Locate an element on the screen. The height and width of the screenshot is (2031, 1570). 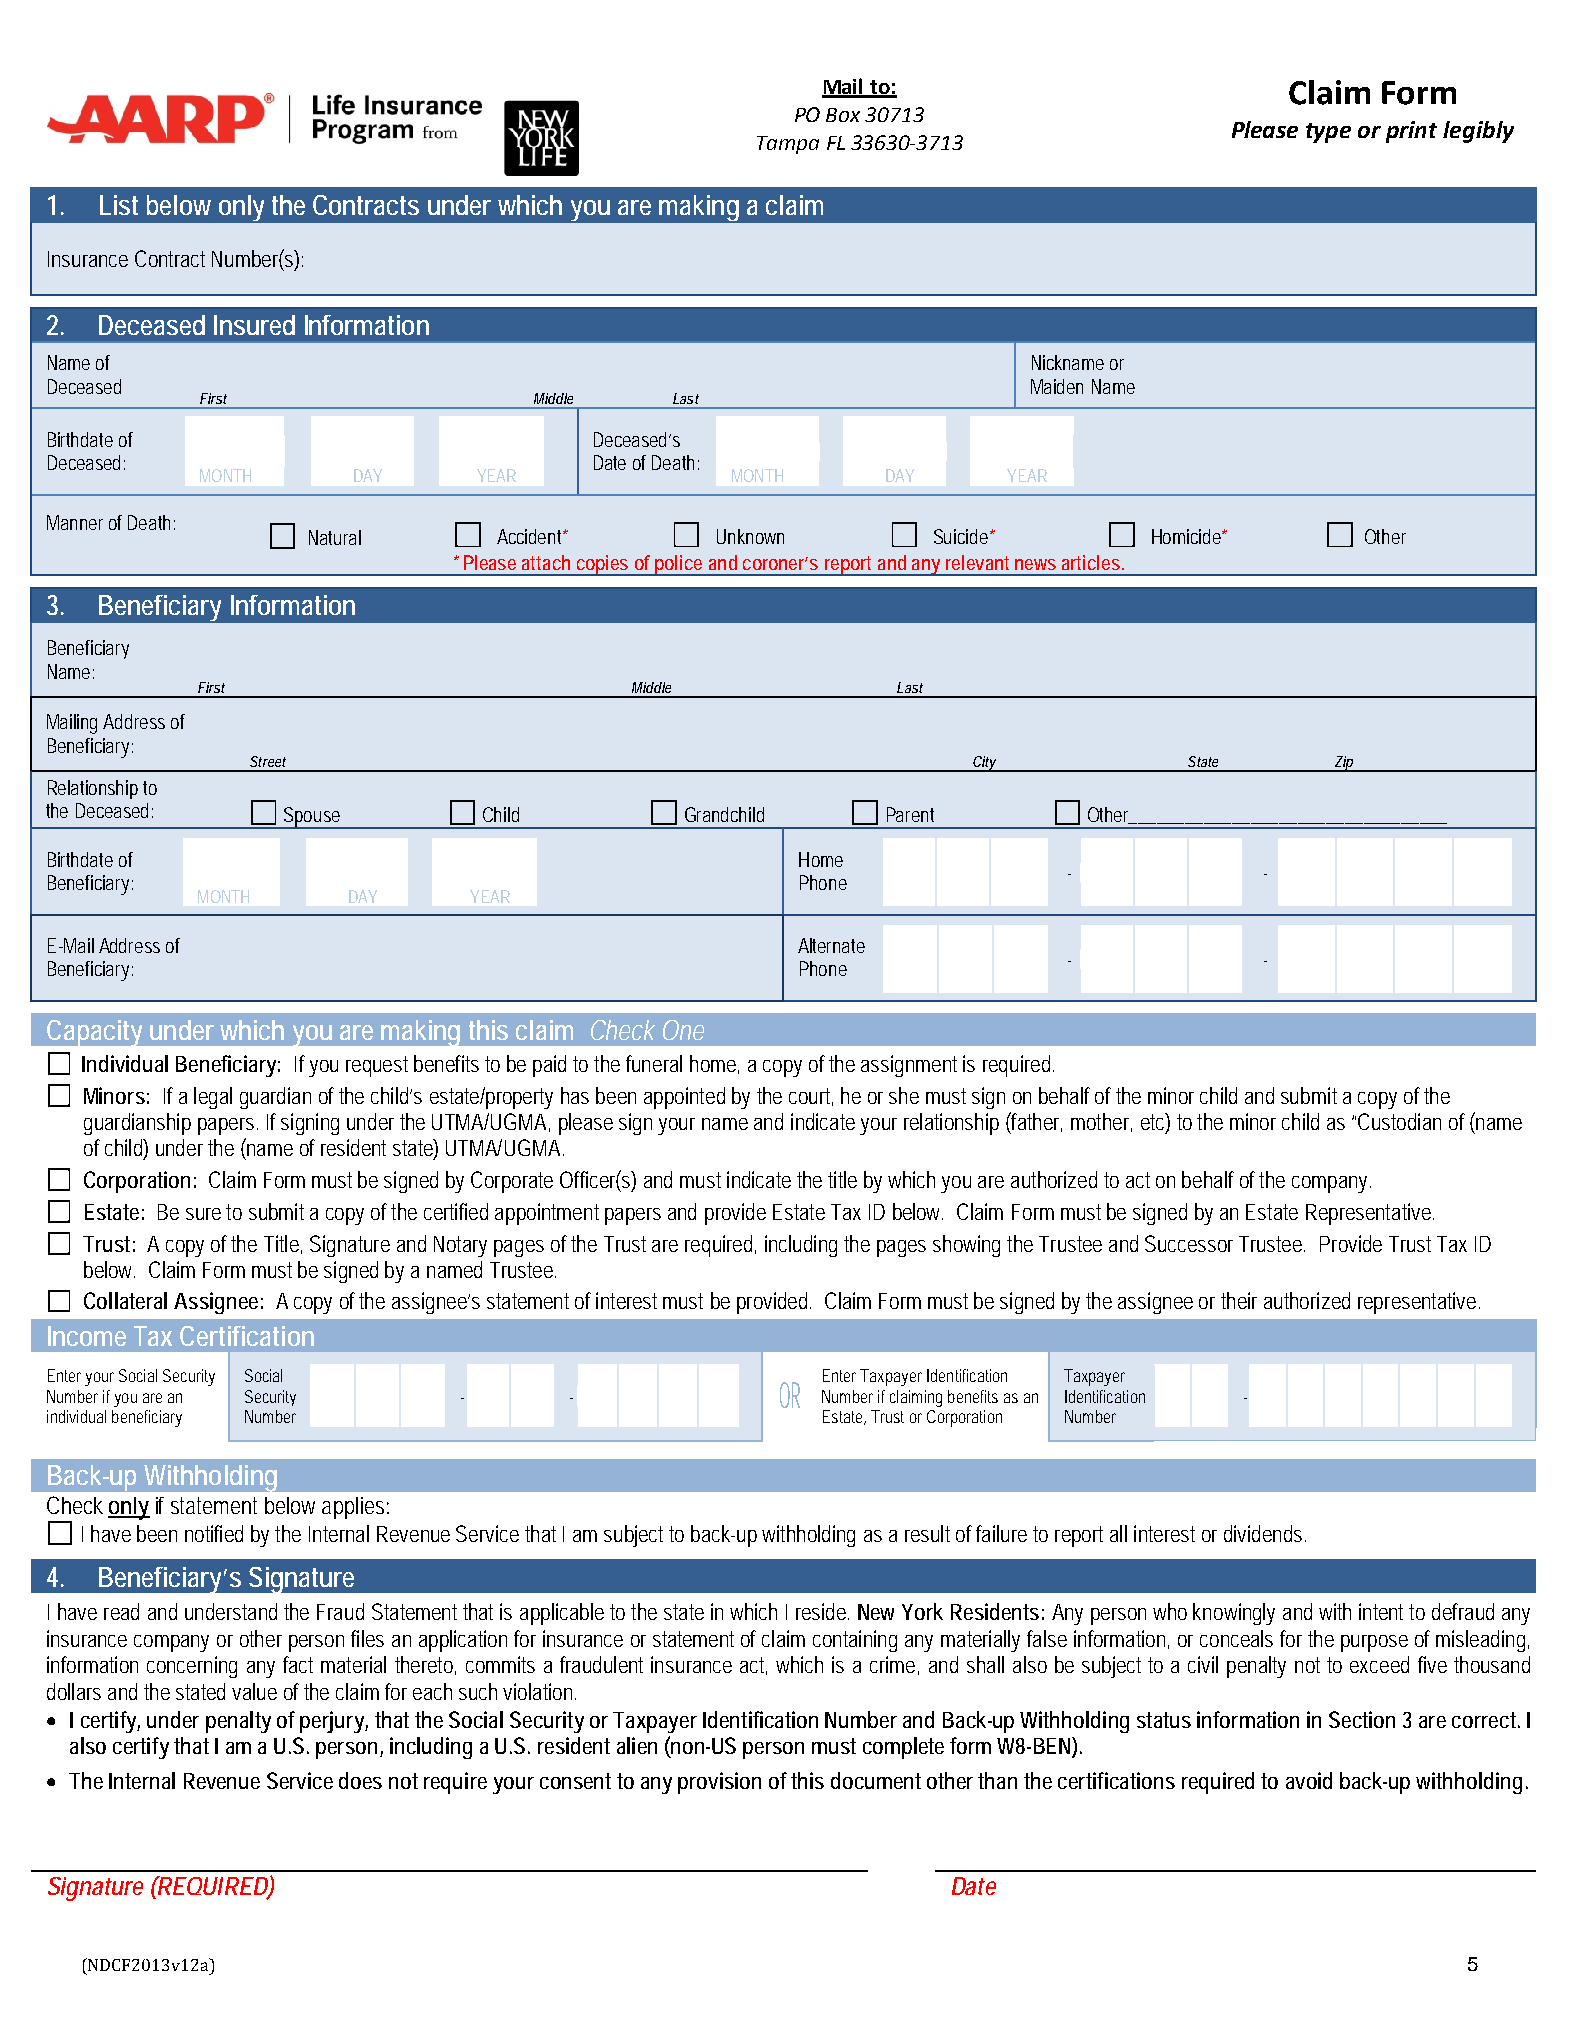
provision is located at coordinates (719, 1783).
